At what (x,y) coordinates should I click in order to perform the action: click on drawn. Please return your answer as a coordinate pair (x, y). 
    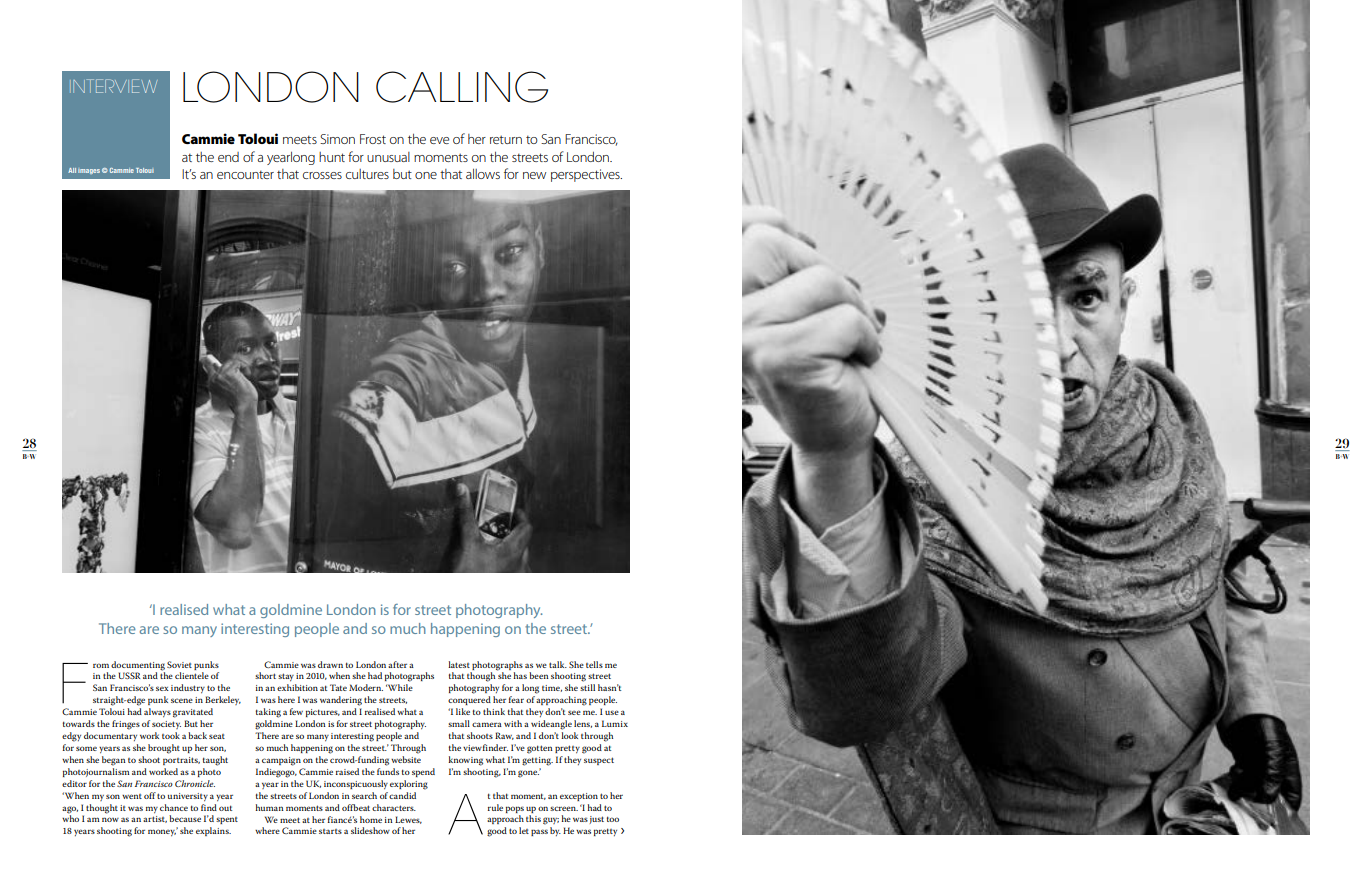
    Looking at the image, I should click on (330, 664).
